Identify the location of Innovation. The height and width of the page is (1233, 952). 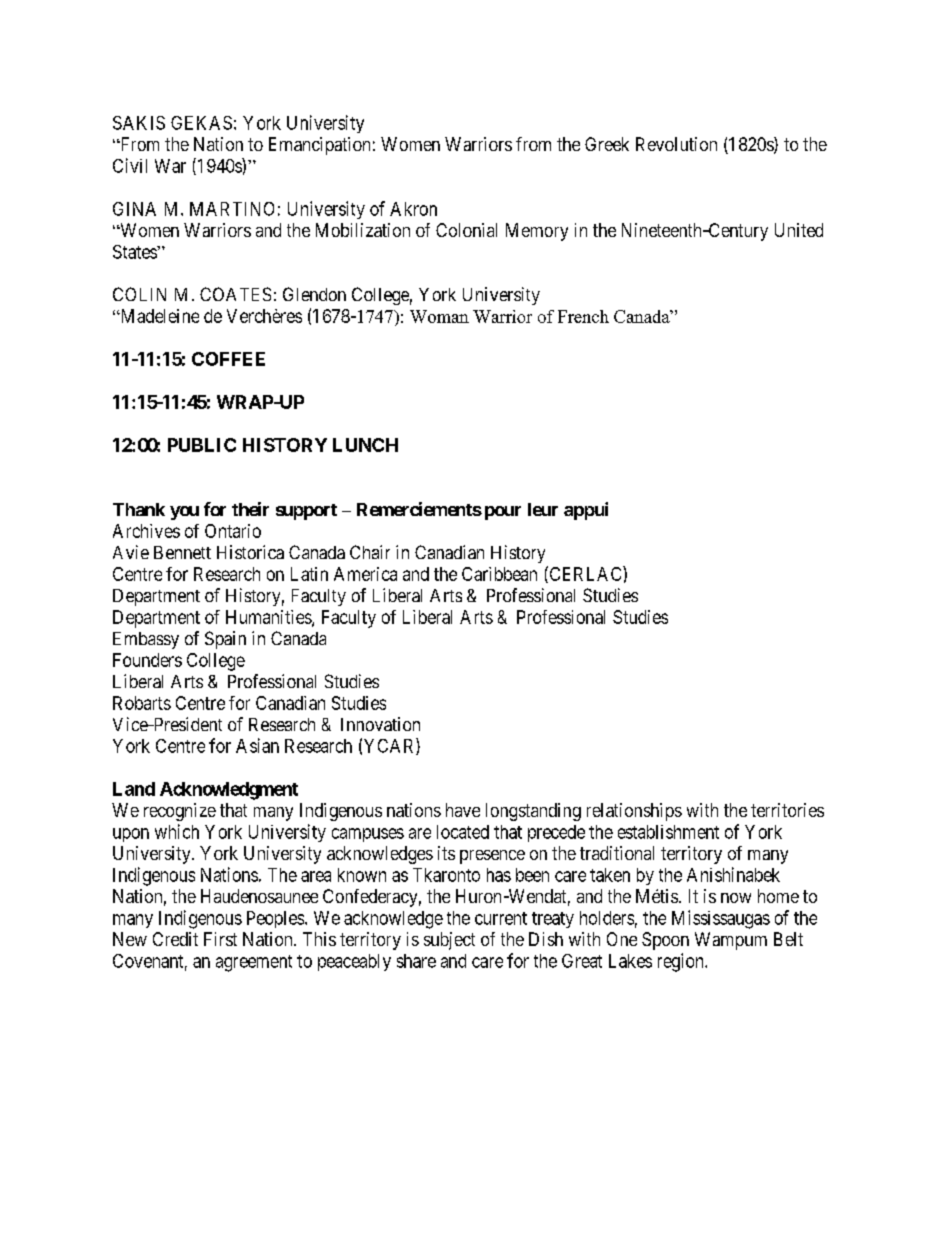
(380, 724).
